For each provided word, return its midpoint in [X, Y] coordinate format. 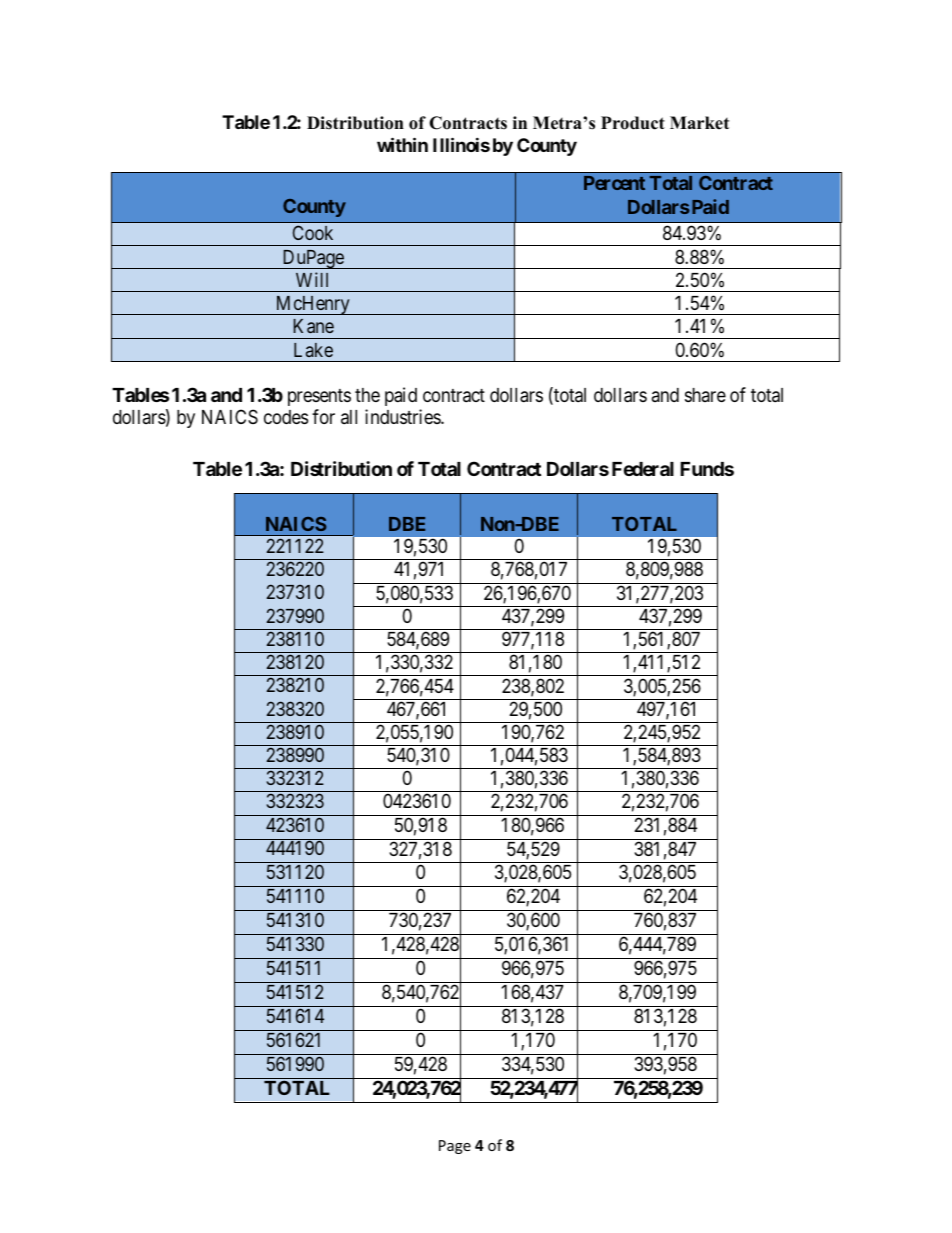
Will [312, 279]
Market [699, 123]
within [402, 144]
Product [633, 123]
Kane [313, 326]
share [705, 395]
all [349, 417]
